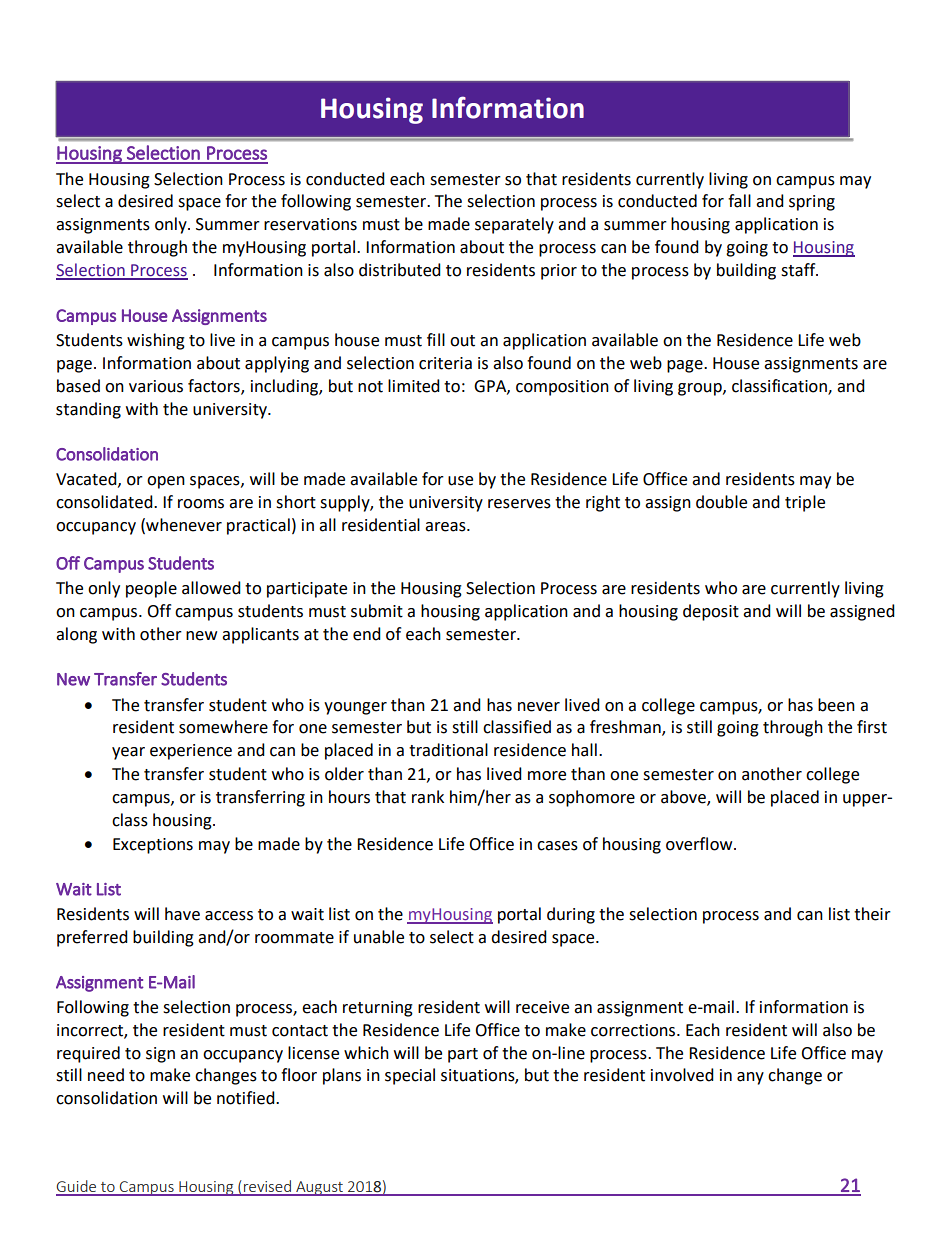 The height and width of the screenshot is (1233, 952). What do you see at coordinates (379, 937) in the screenshot?
I see `unable` at bounding box center [379, 937].
